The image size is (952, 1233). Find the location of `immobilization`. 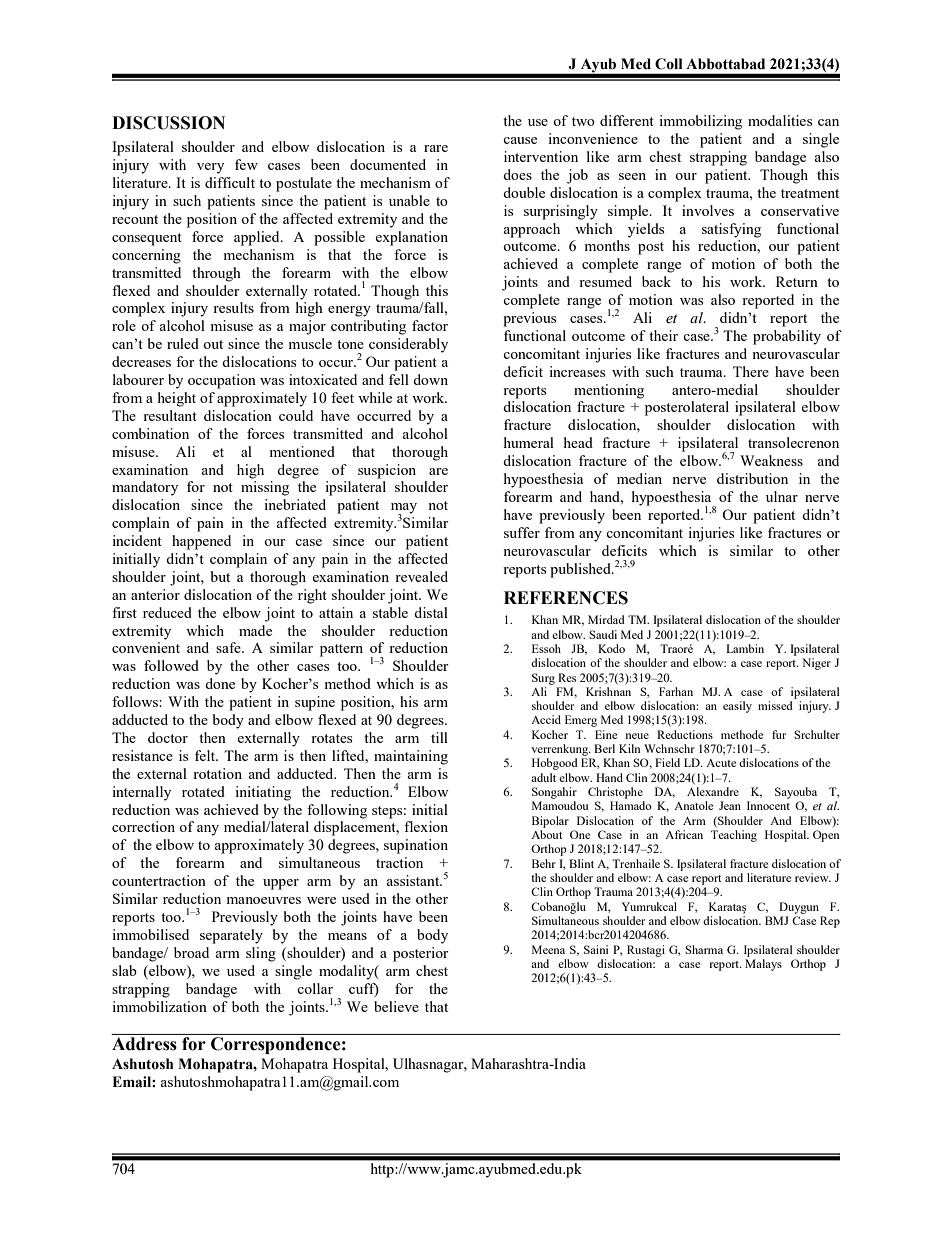

immobilization is located at coordinates (160, 1006).
